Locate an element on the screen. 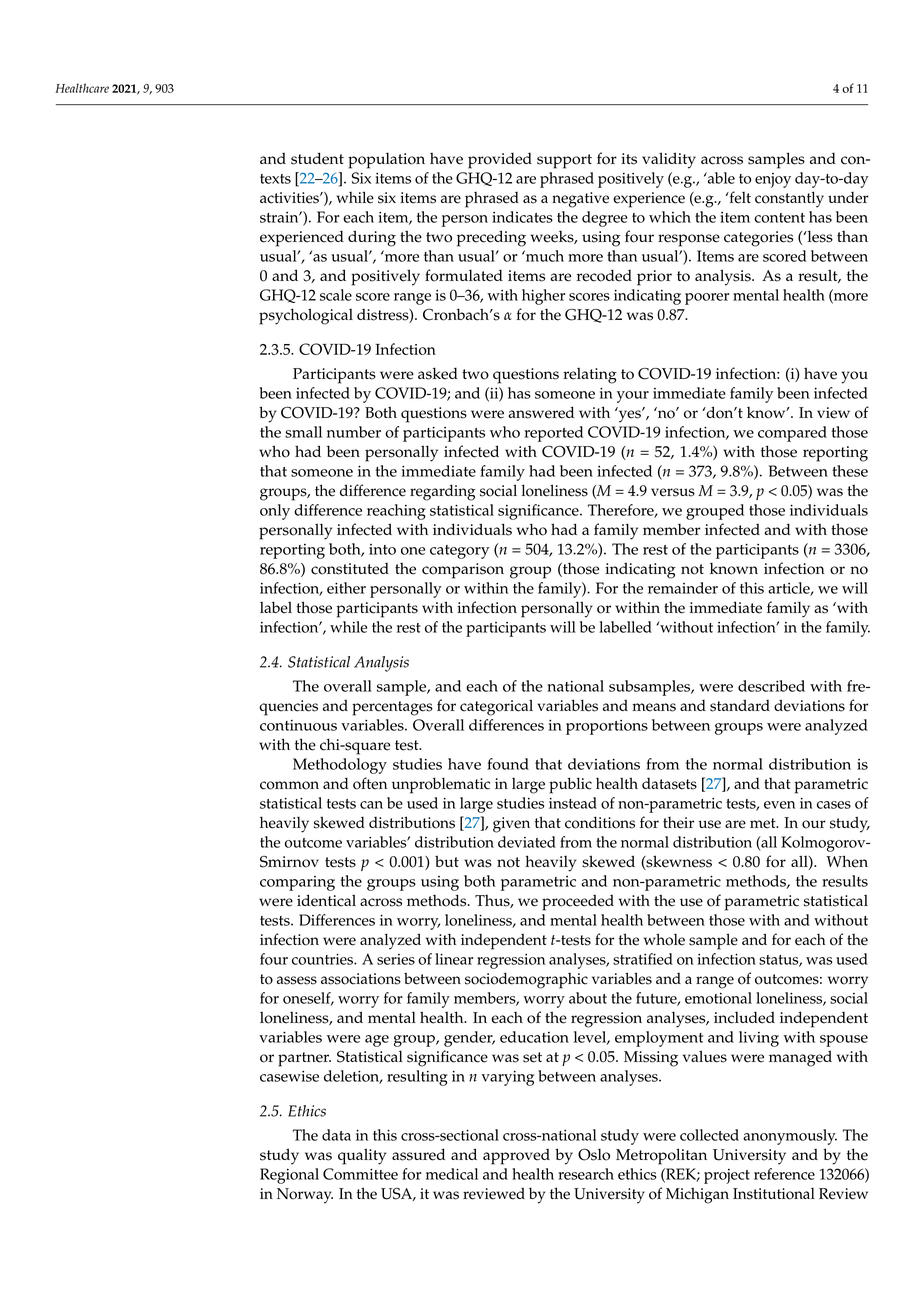 This screenshot has height=1308, width=924. Committee is located at coordinates (360, 1174).
